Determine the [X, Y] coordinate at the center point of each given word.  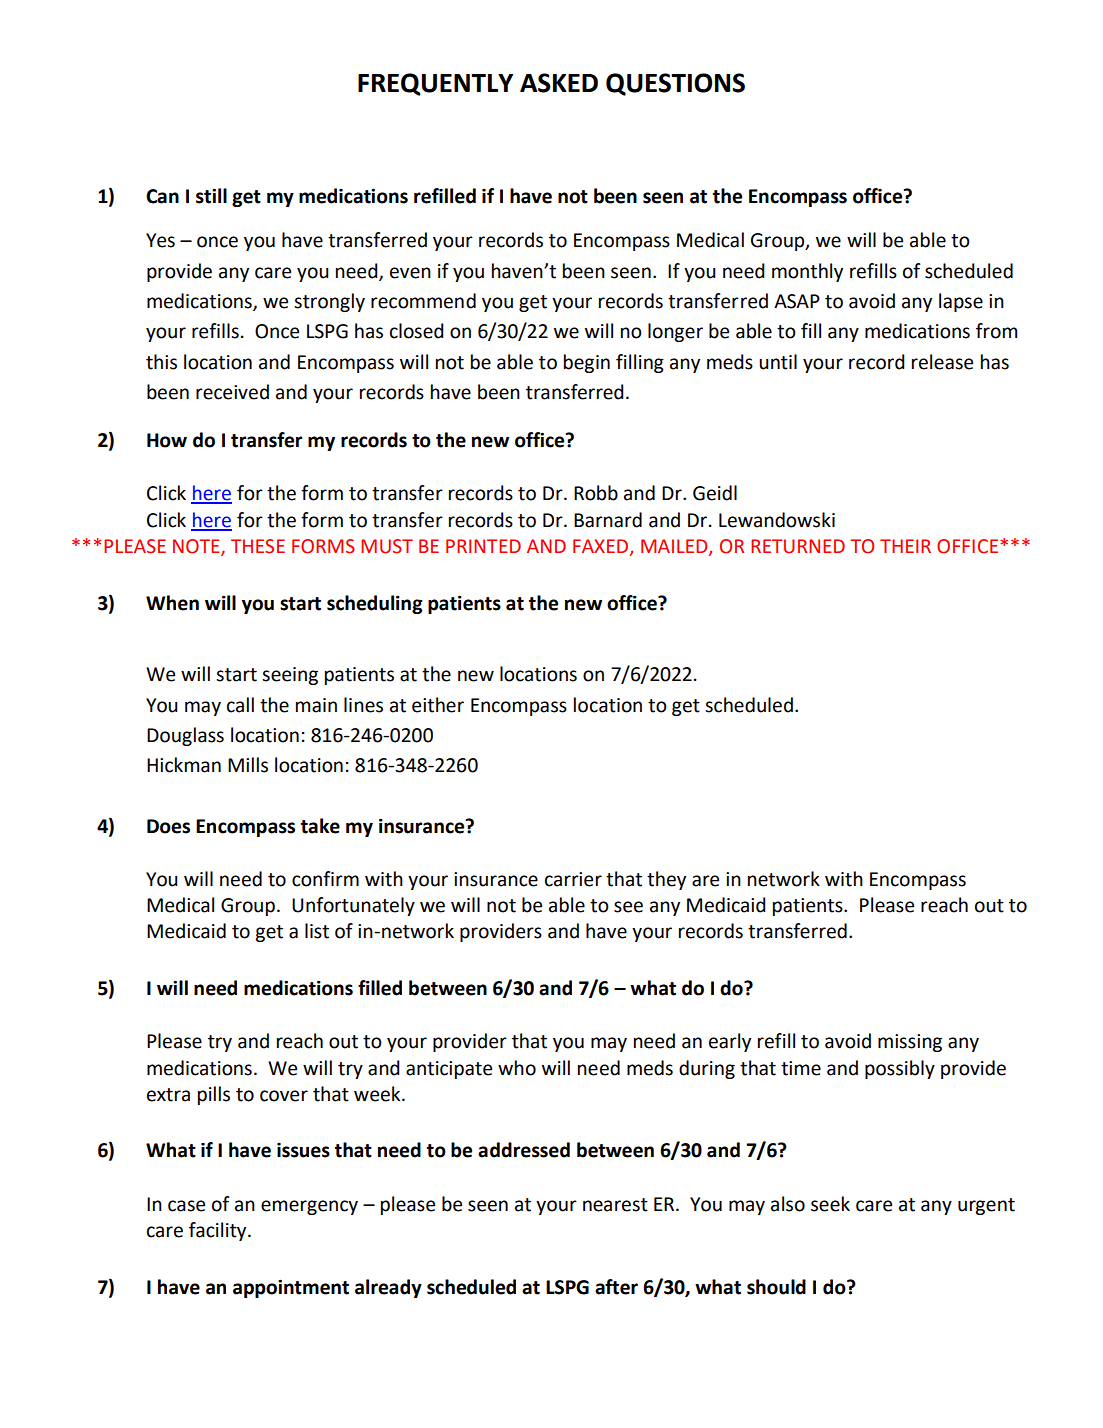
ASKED [559, 83]
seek [830, 1204]
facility [219, 1231]
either [438, 705]
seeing [290, 676]
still [211, 196]
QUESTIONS [675, 84]
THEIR [905, 546]
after [616, 1287]
